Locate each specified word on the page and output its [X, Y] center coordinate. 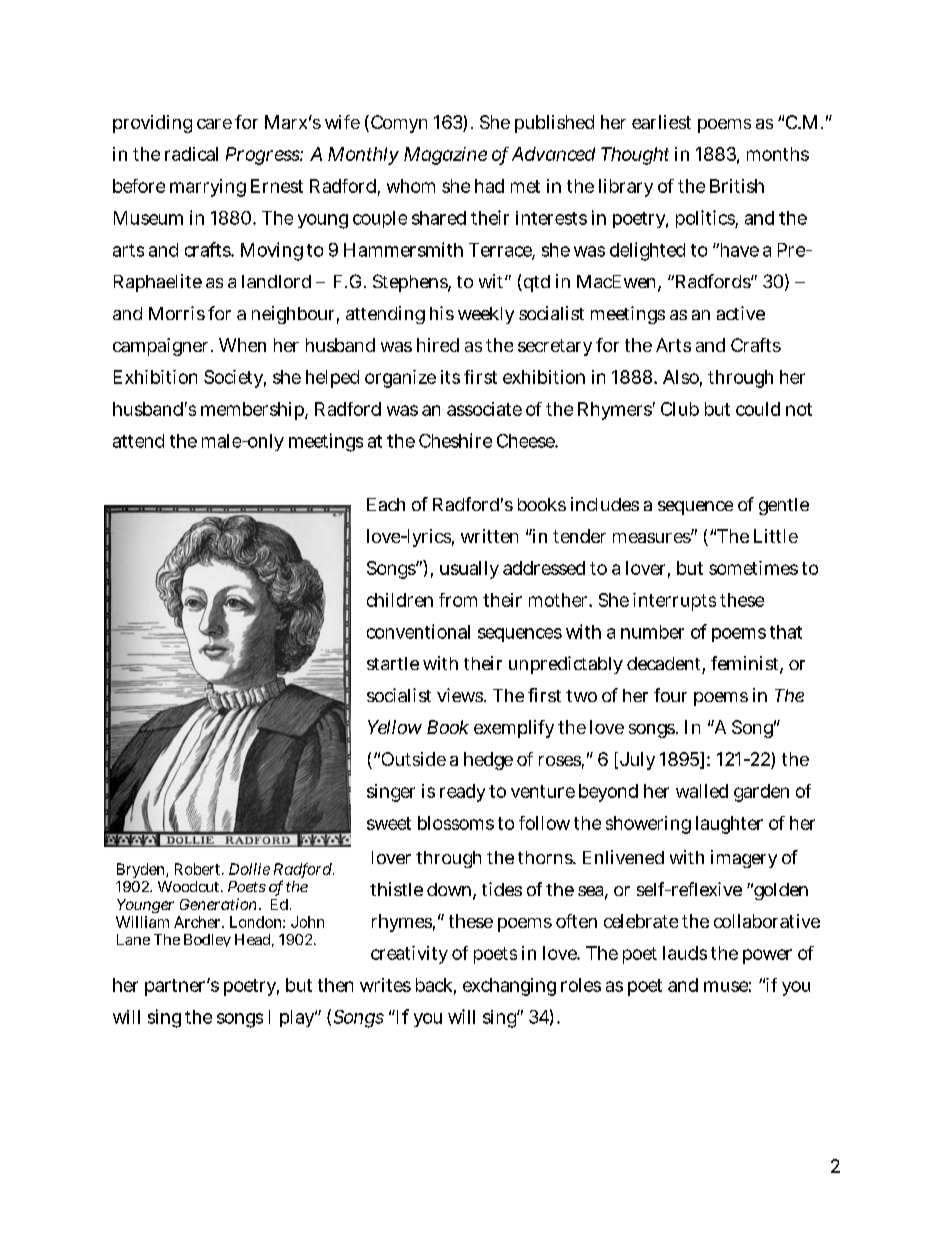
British [737, 186]
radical [191, 154]
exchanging [509, 987]
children [400, 600]
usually [469, 570]
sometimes [753, 568]
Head [254, 940]
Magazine [445, 156]
